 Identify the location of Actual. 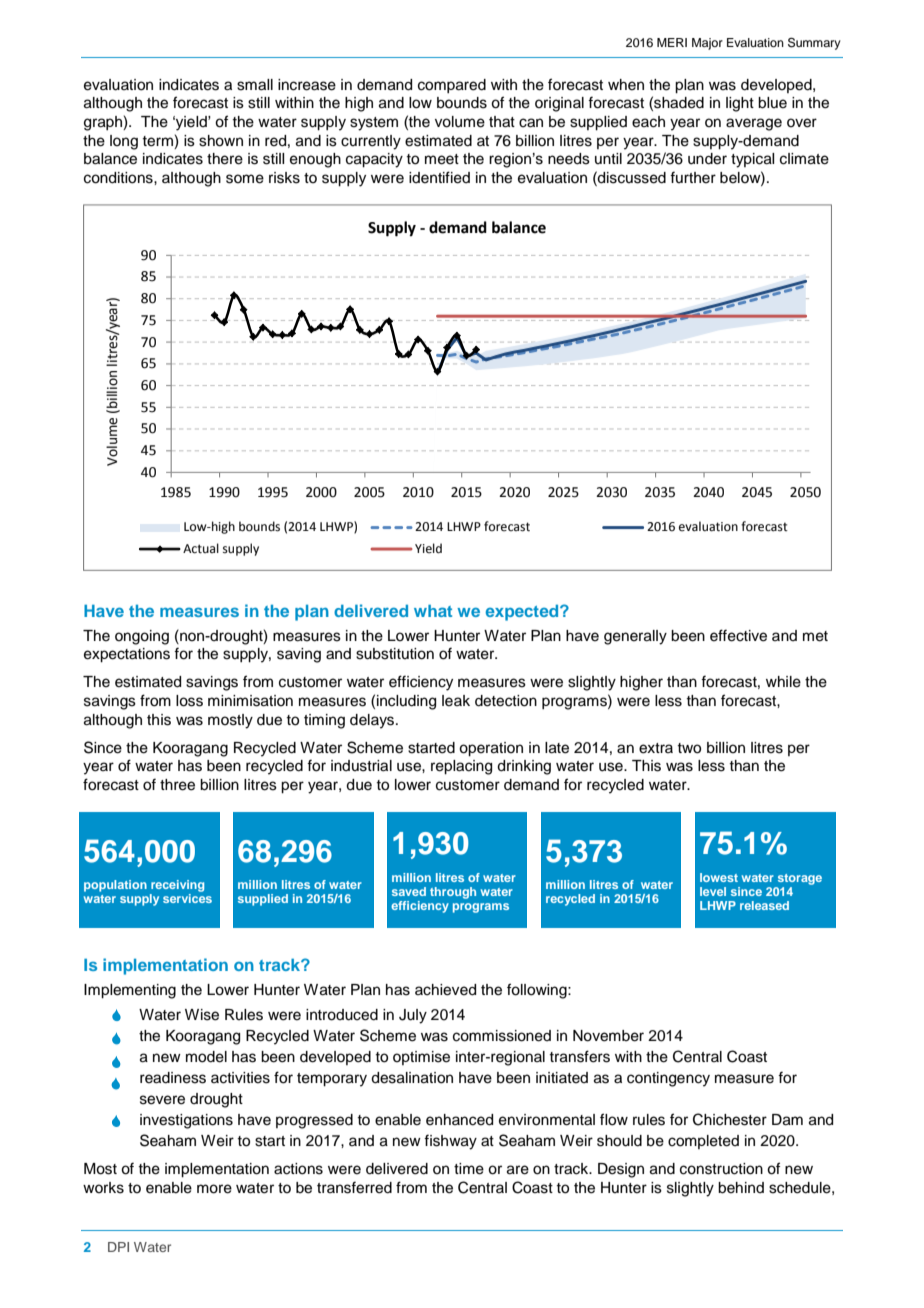
(201, 548).
